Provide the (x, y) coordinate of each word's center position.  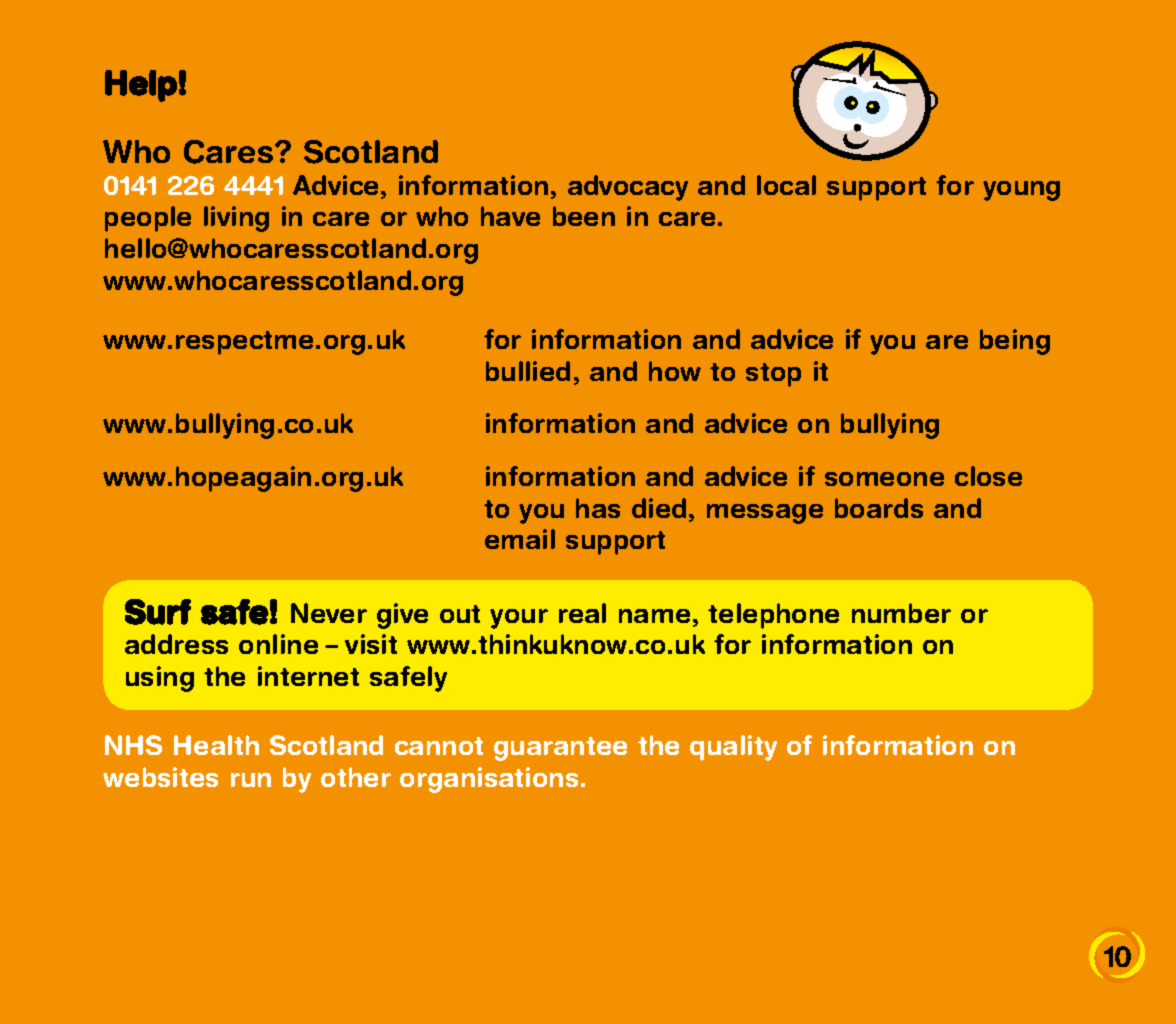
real (582, 613)
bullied (528, 371)
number (901, 613)
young (1021, 191)
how (675, 371)
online (278, 644)
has (598, 508)
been (584, 216)
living (236, 219)
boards (879, 508)
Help (141, 86)
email (520, 539)
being (1015, 342)
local (786, 185)
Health (216, 745)
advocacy (628, 188)
